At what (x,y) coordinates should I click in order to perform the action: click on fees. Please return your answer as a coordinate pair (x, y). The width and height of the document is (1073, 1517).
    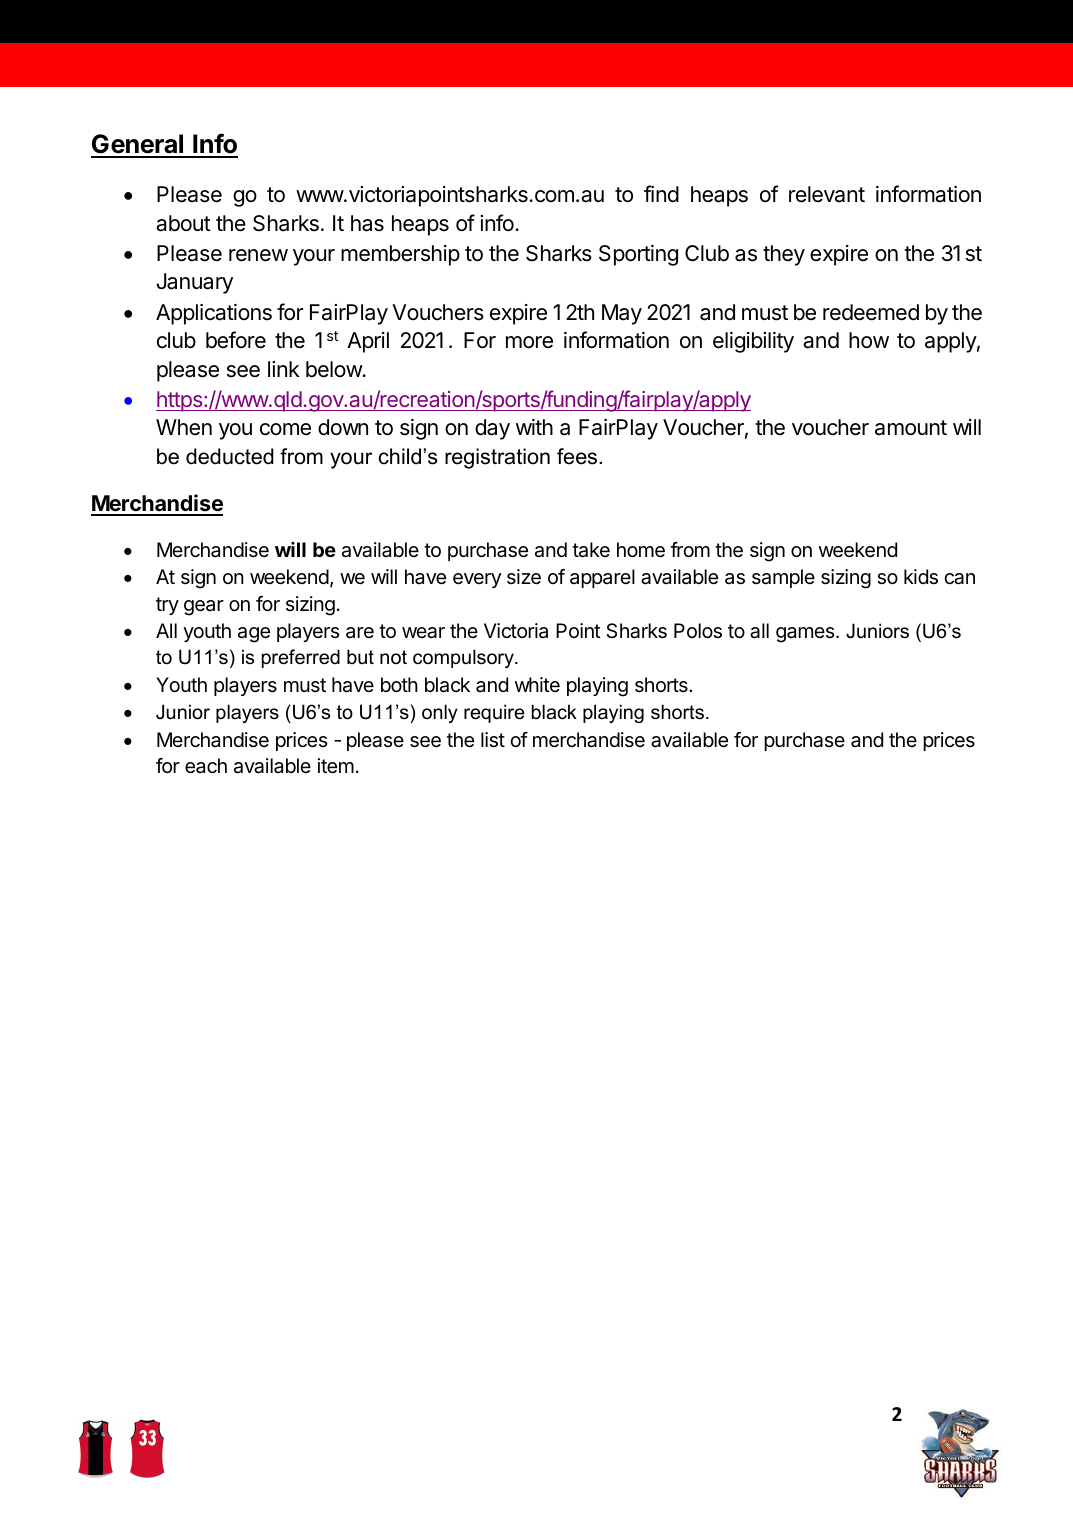
    Looking at the image, I should click on (578, 456).
